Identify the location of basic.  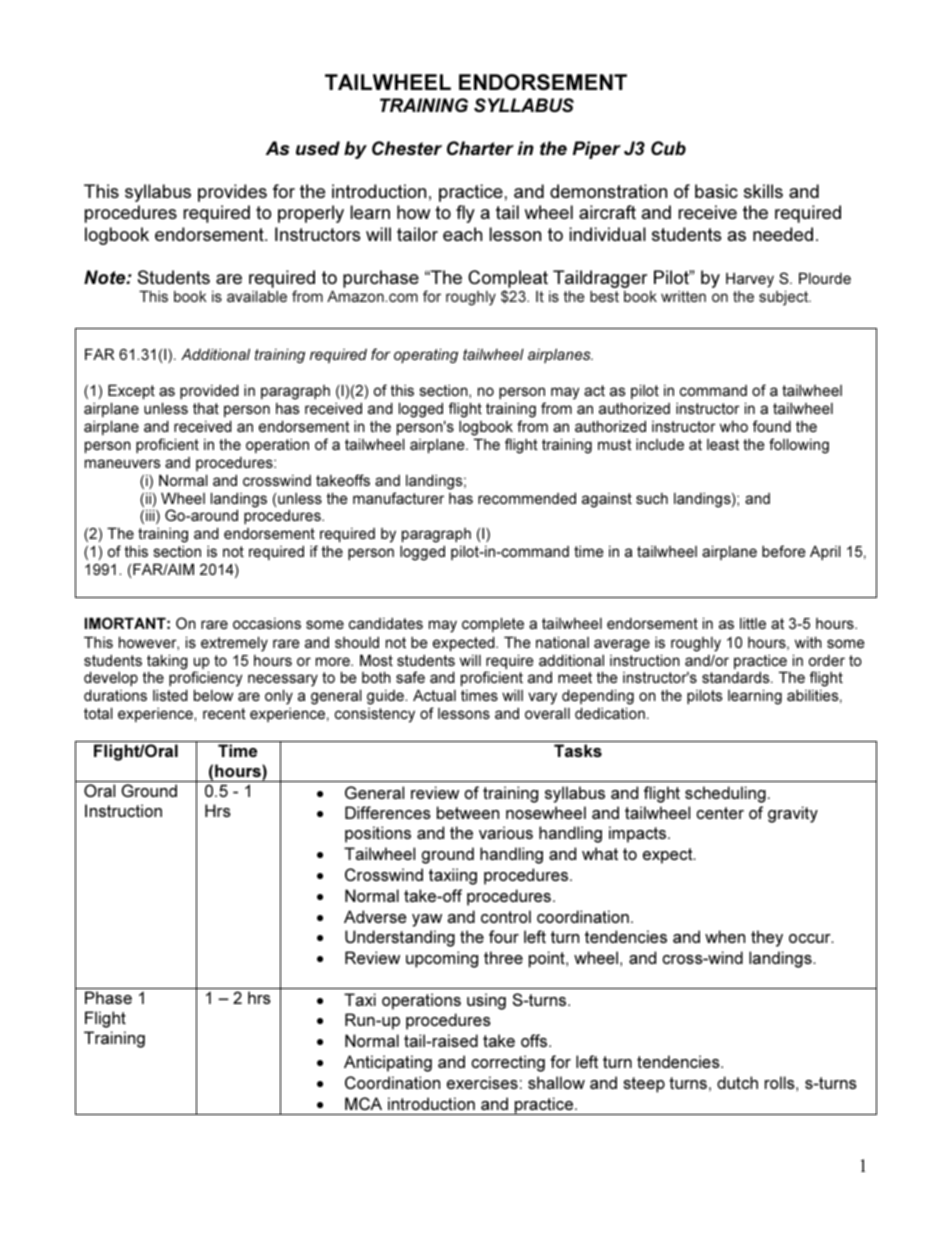
(716, 191).
